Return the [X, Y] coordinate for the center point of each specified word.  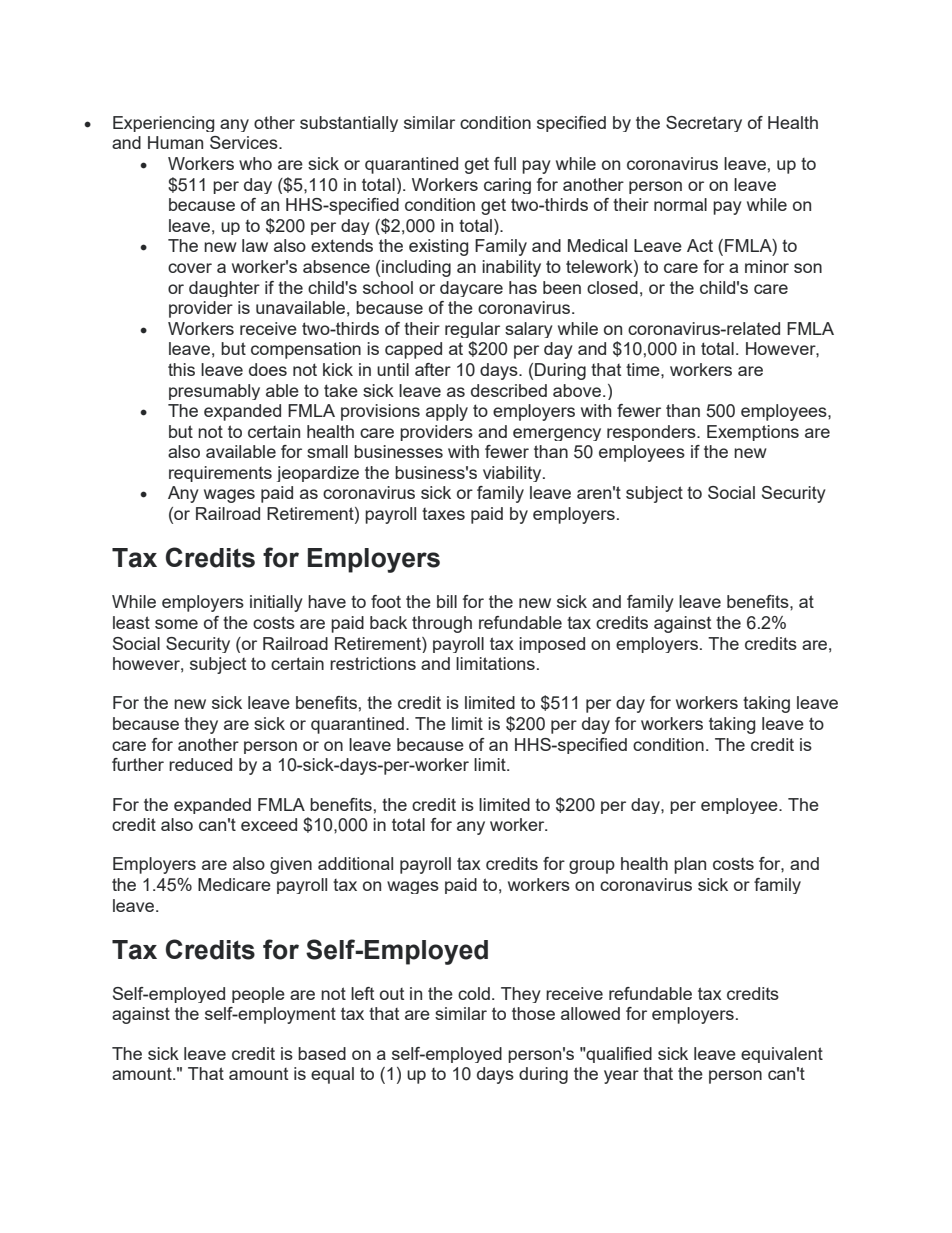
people [258, 995]
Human [175, 142]
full [505, 163]
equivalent [782, 1055]
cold [474, 993]
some [176, 624]
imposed [552, 645]
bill [447, 601]
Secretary [704, 124]
